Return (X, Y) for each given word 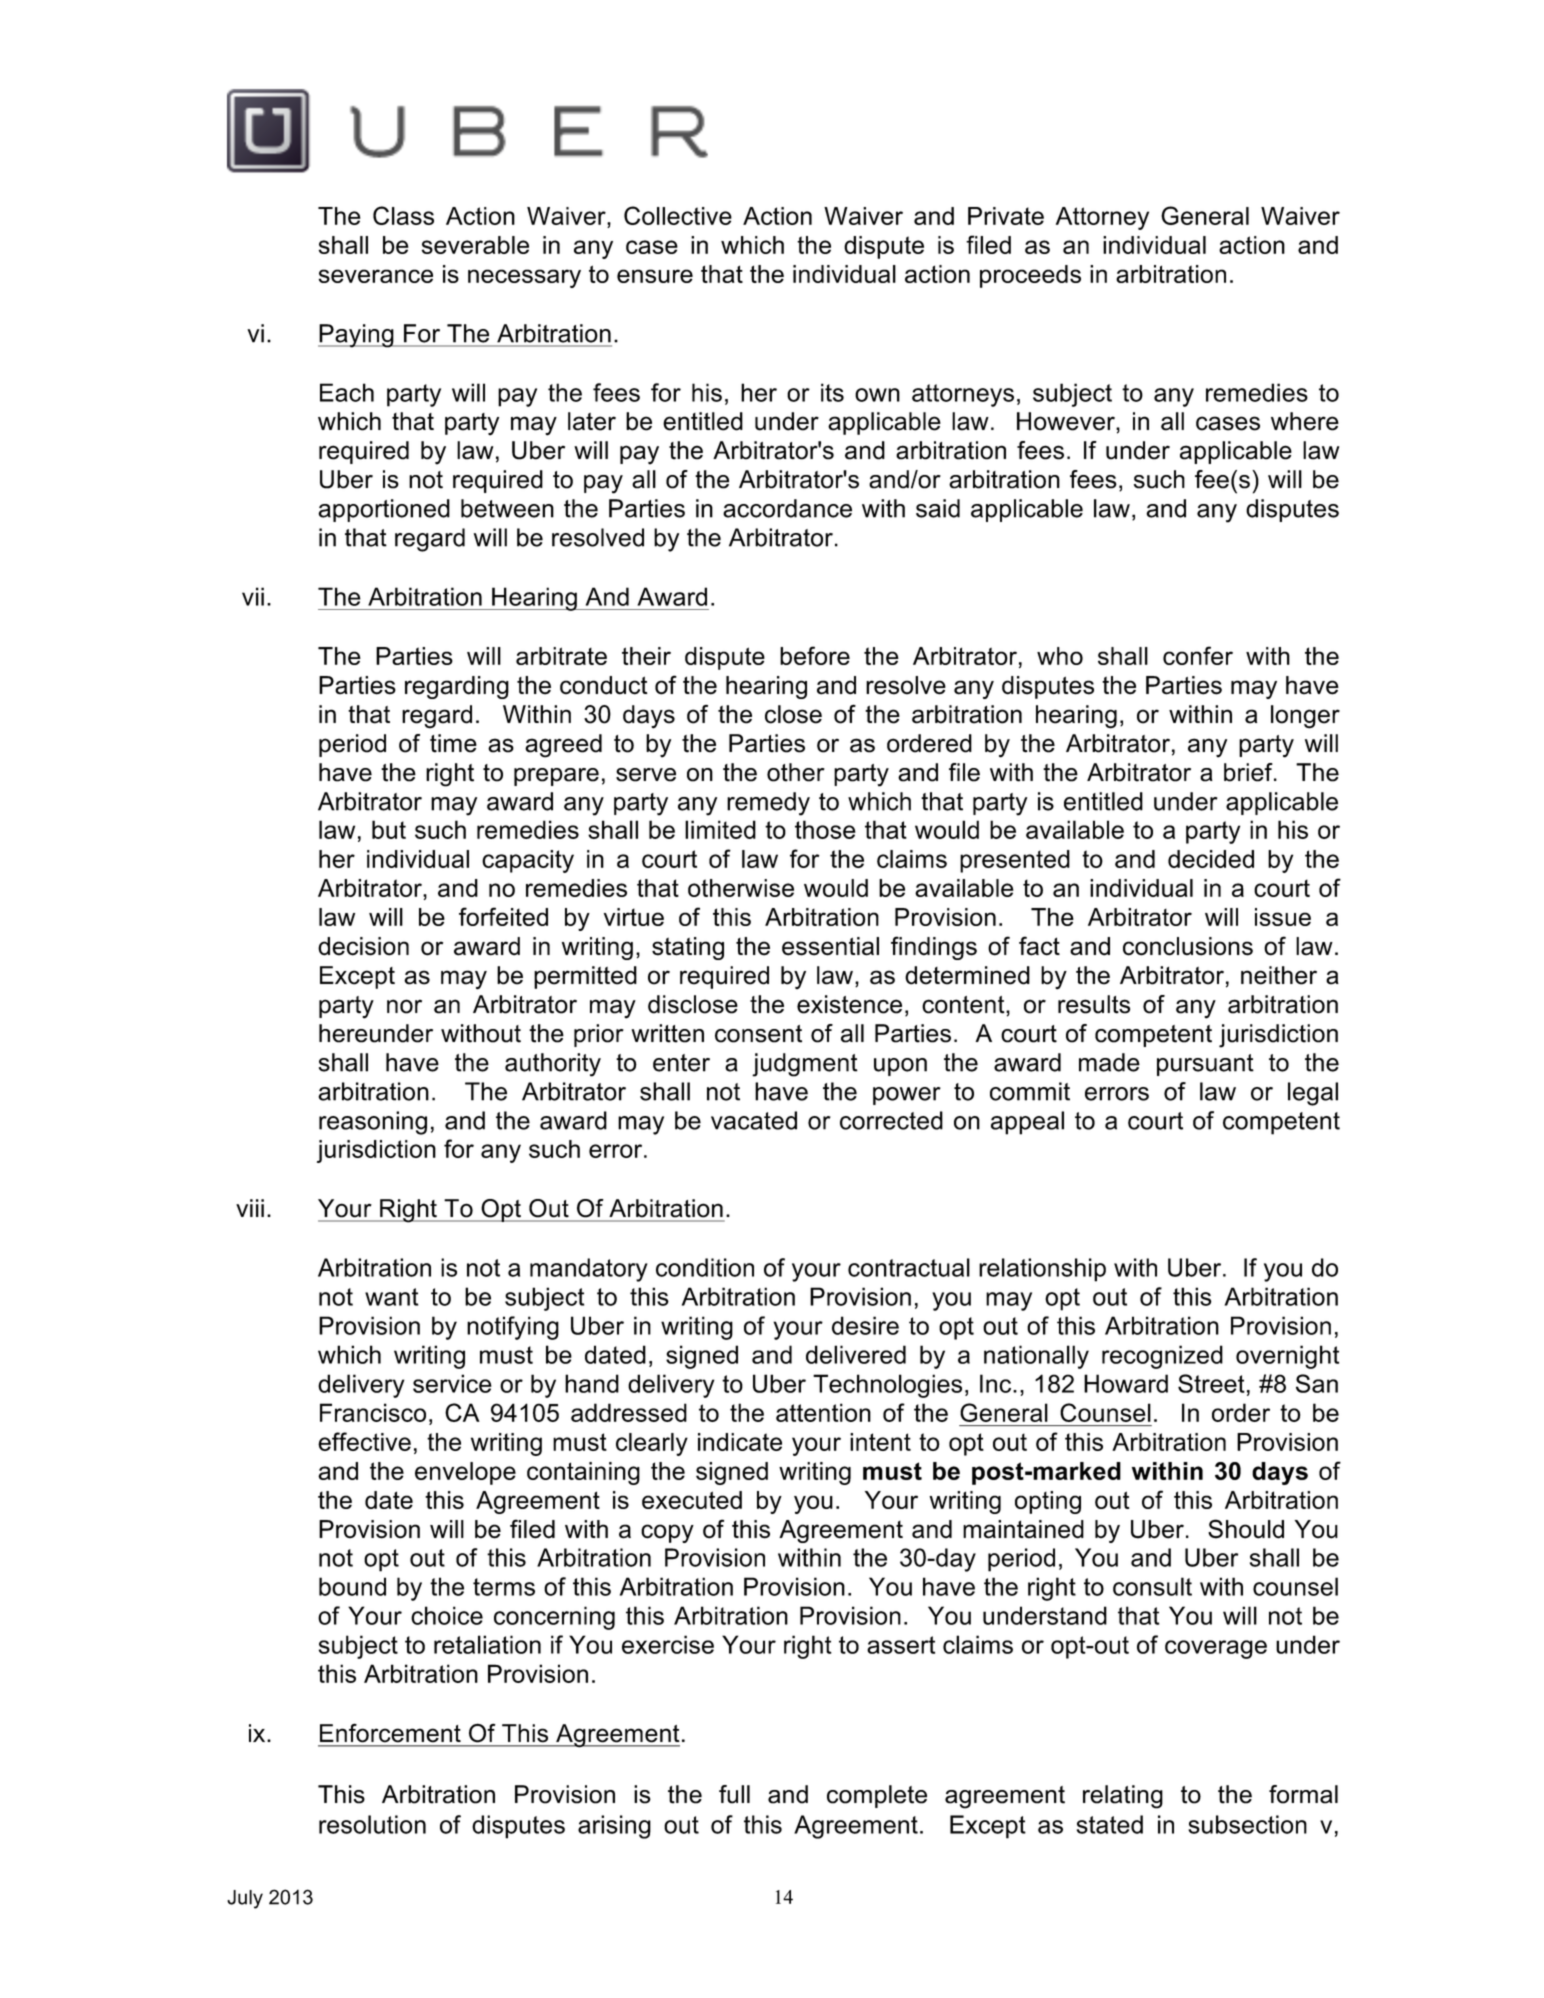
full (734, 1794)
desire (865, 1325)
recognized (1162, 1357)
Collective (678, 215)
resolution (372, 1824)
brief (1249, 772)
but (389, 829)
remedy (768, 804)
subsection (1247, 1824)
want (391, 1297)
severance (375, 276)
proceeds (1030, 276)
